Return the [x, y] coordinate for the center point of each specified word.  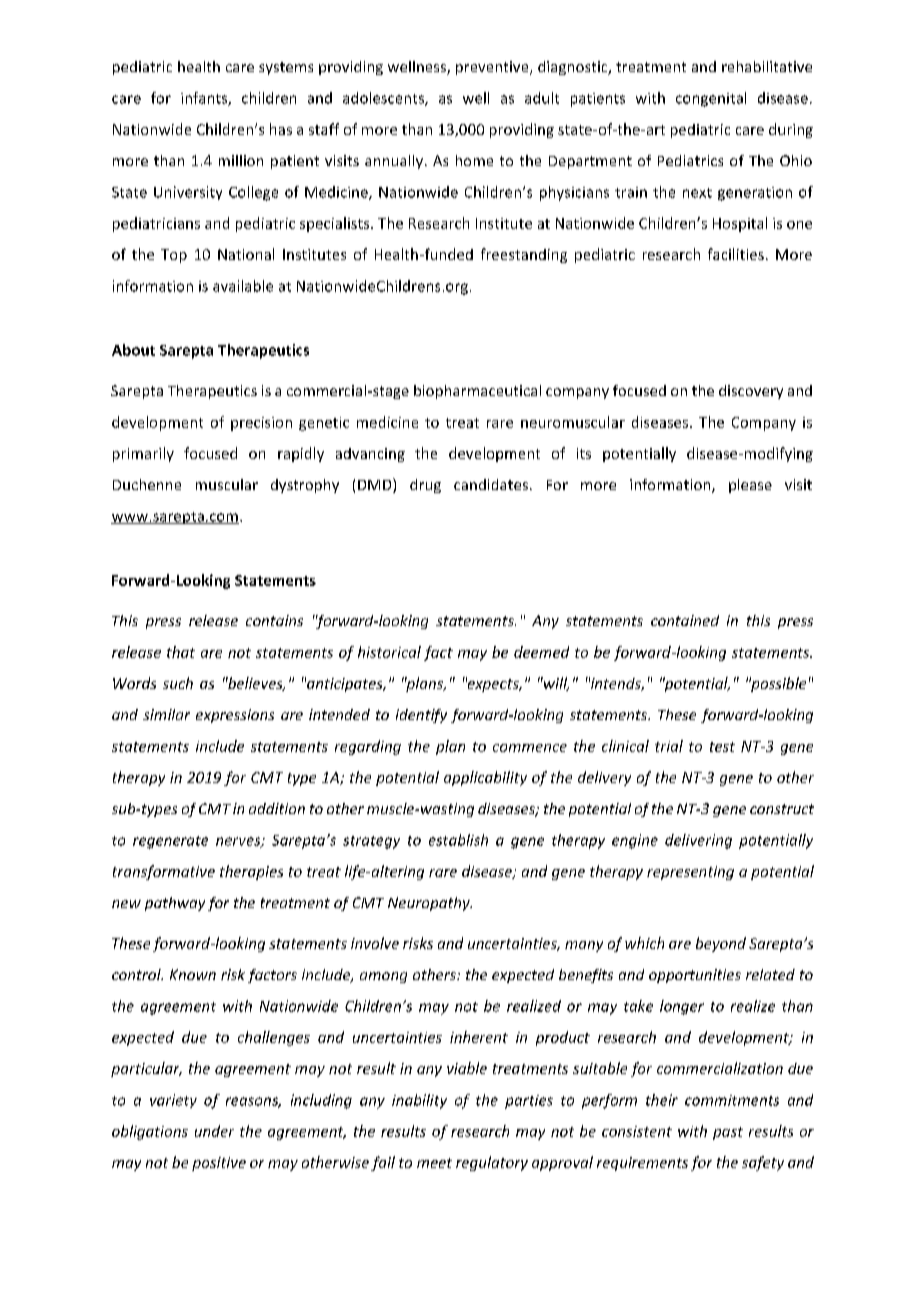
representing [690, 873]
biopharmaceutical [477, 392]
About [133, 350]
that [181, 652]
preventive [493, 68]
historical [389, 652]
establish [458, 840]
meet [434, 1163]
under [214, 1131]
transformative [164, 872]
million [241, 160]
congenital [711, 99]
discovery [751, 392]
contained [685, 620]
